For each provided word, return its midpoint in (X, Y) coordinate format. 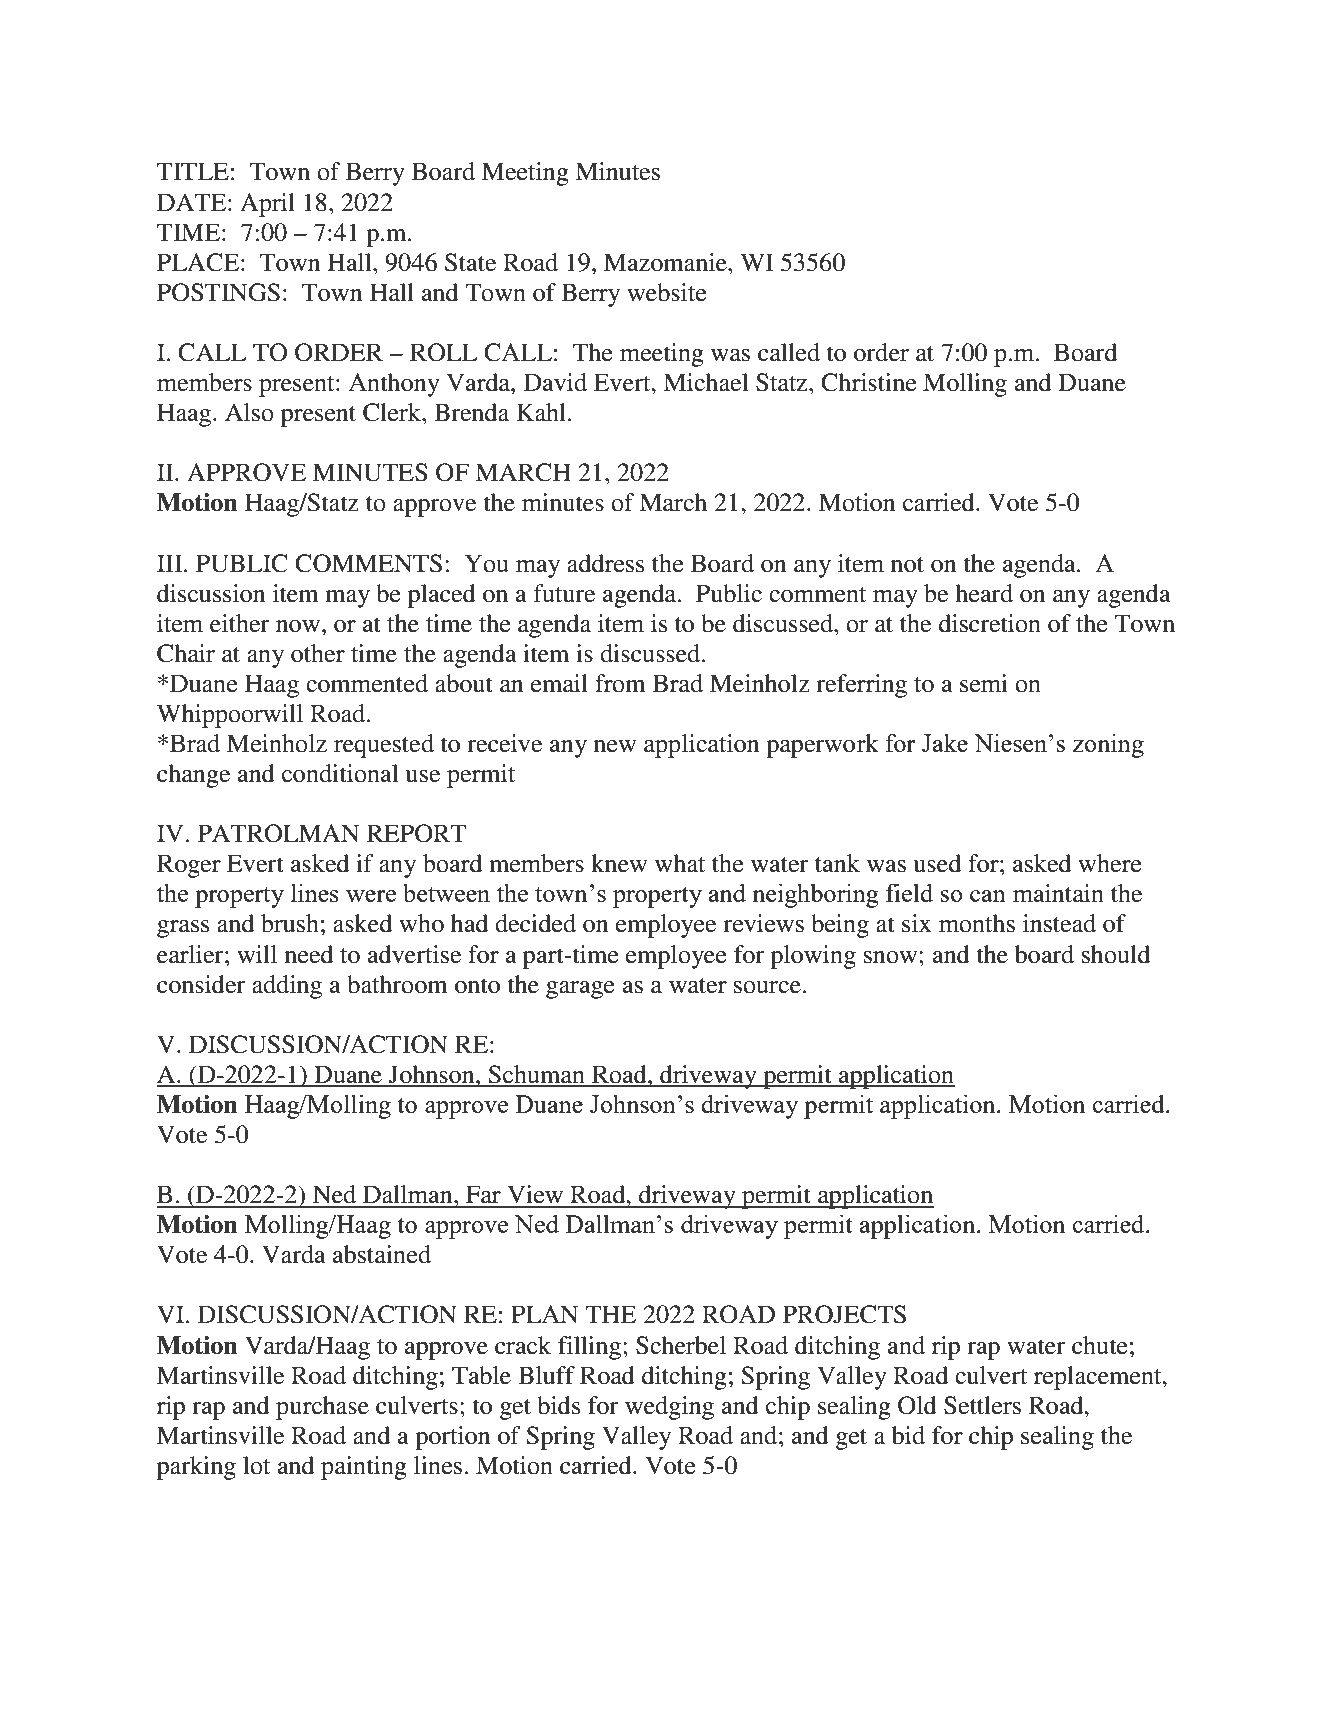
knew (619, 863)
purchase (322, 1408)
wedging (669, 1408)
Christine (869, 382)
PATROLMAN (278, 833)
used (937, 863)
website (667, 292)
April (267, 205)
